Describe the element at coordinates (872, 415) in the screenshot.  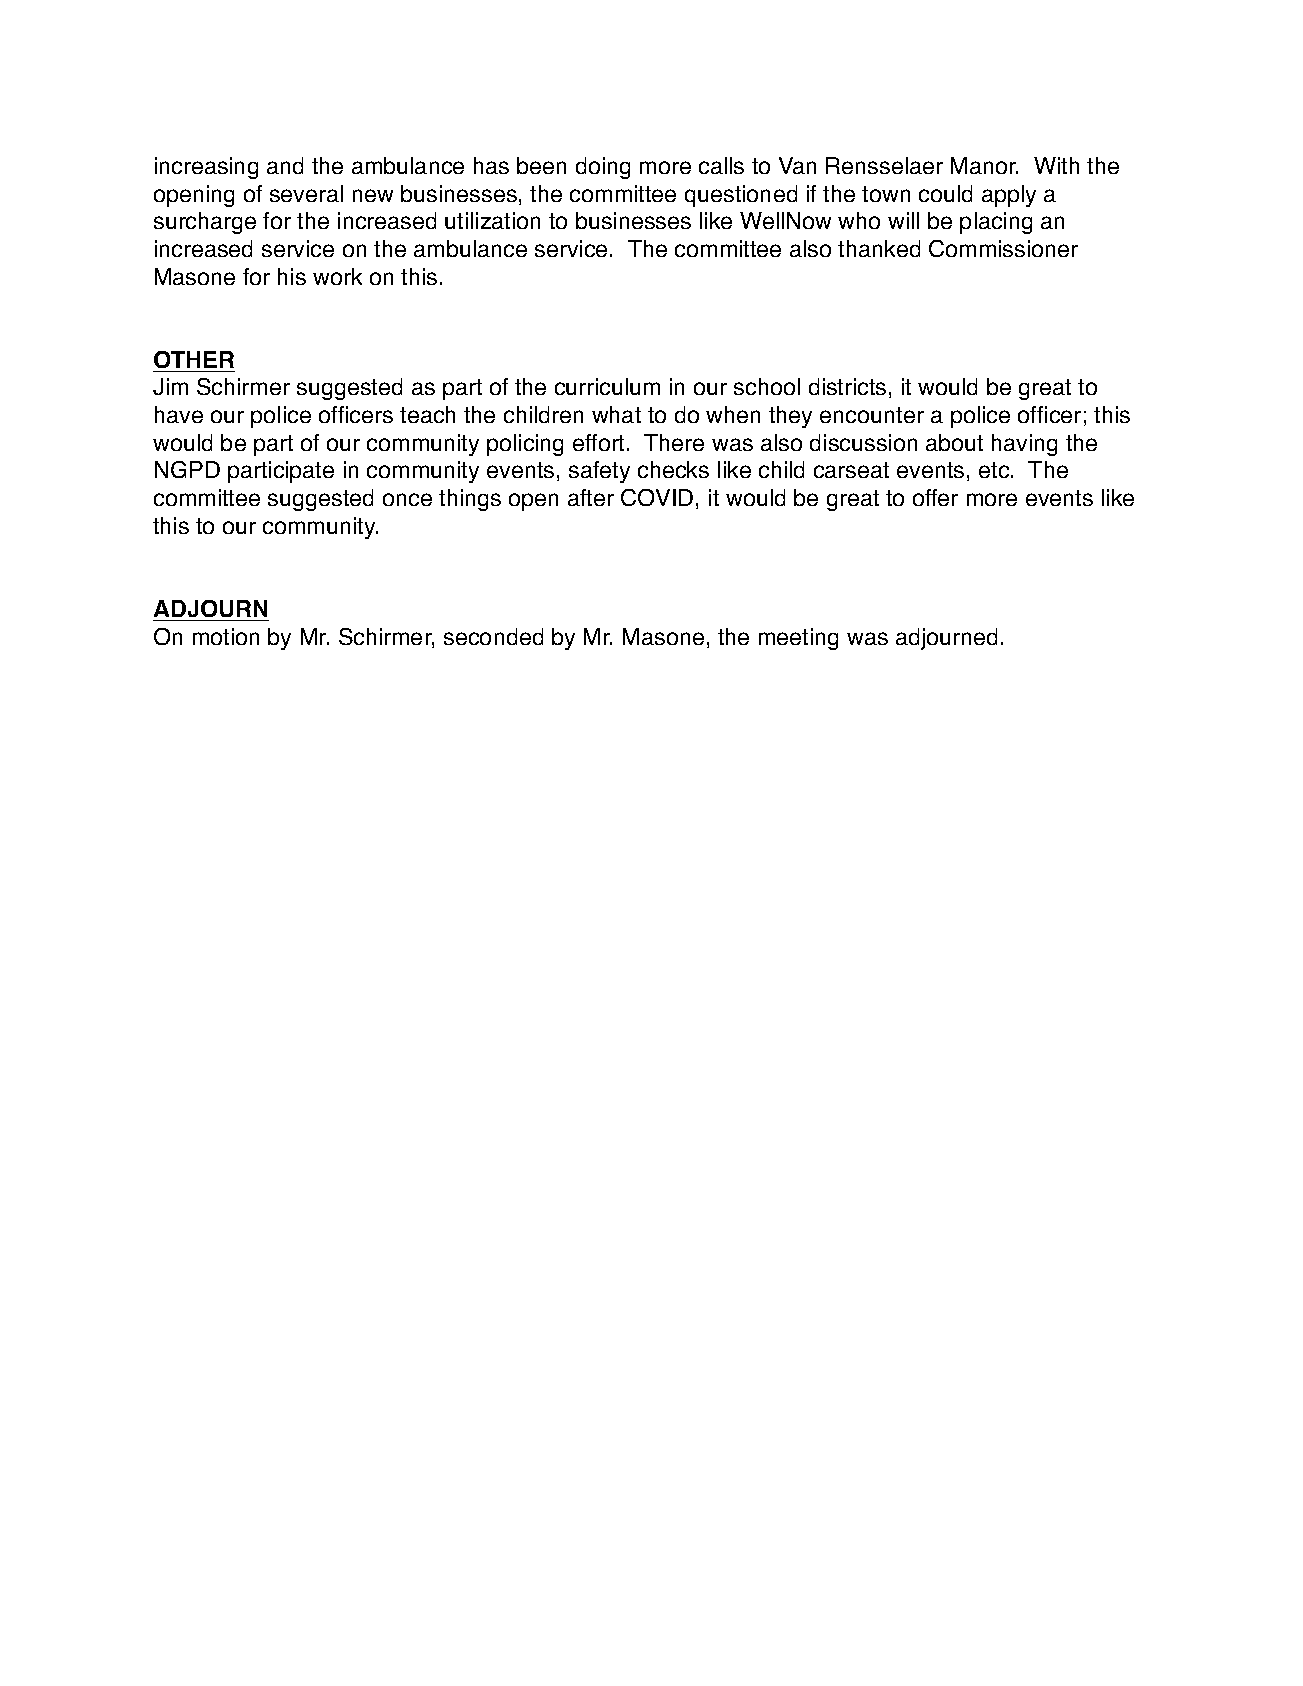
I see `encounter` at that location.
